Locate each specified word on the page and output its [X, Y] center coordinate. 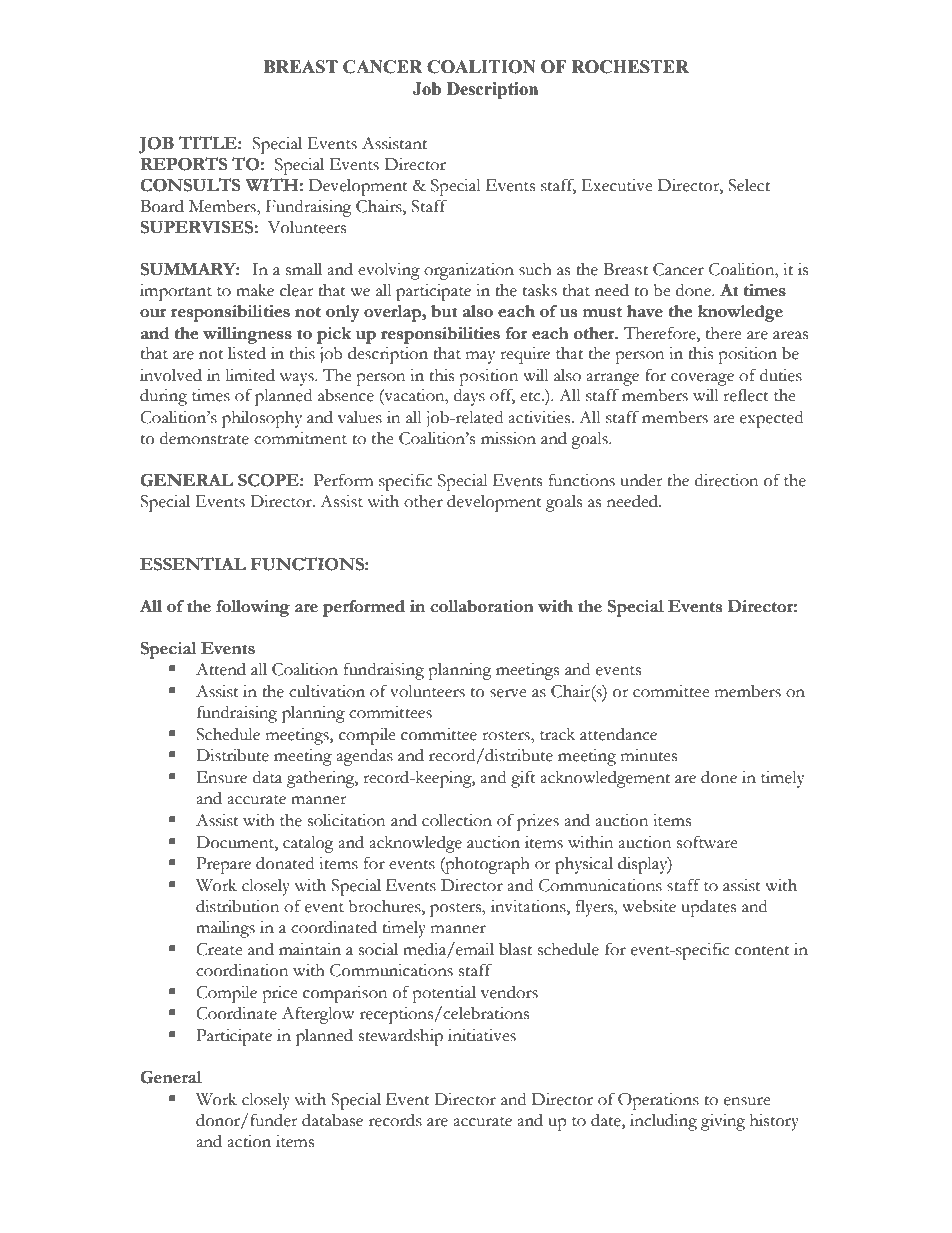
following [253, 608]
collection [457, 820]
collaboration [482, 606]
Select [749, 185]
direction [726, 480]
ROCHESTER [630, 67]
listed [247, 353]
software [707, 842]
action [249, 1141]
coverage [702, 379]
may [480, 357]
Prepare [223, 865]
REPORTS [184, 164]
